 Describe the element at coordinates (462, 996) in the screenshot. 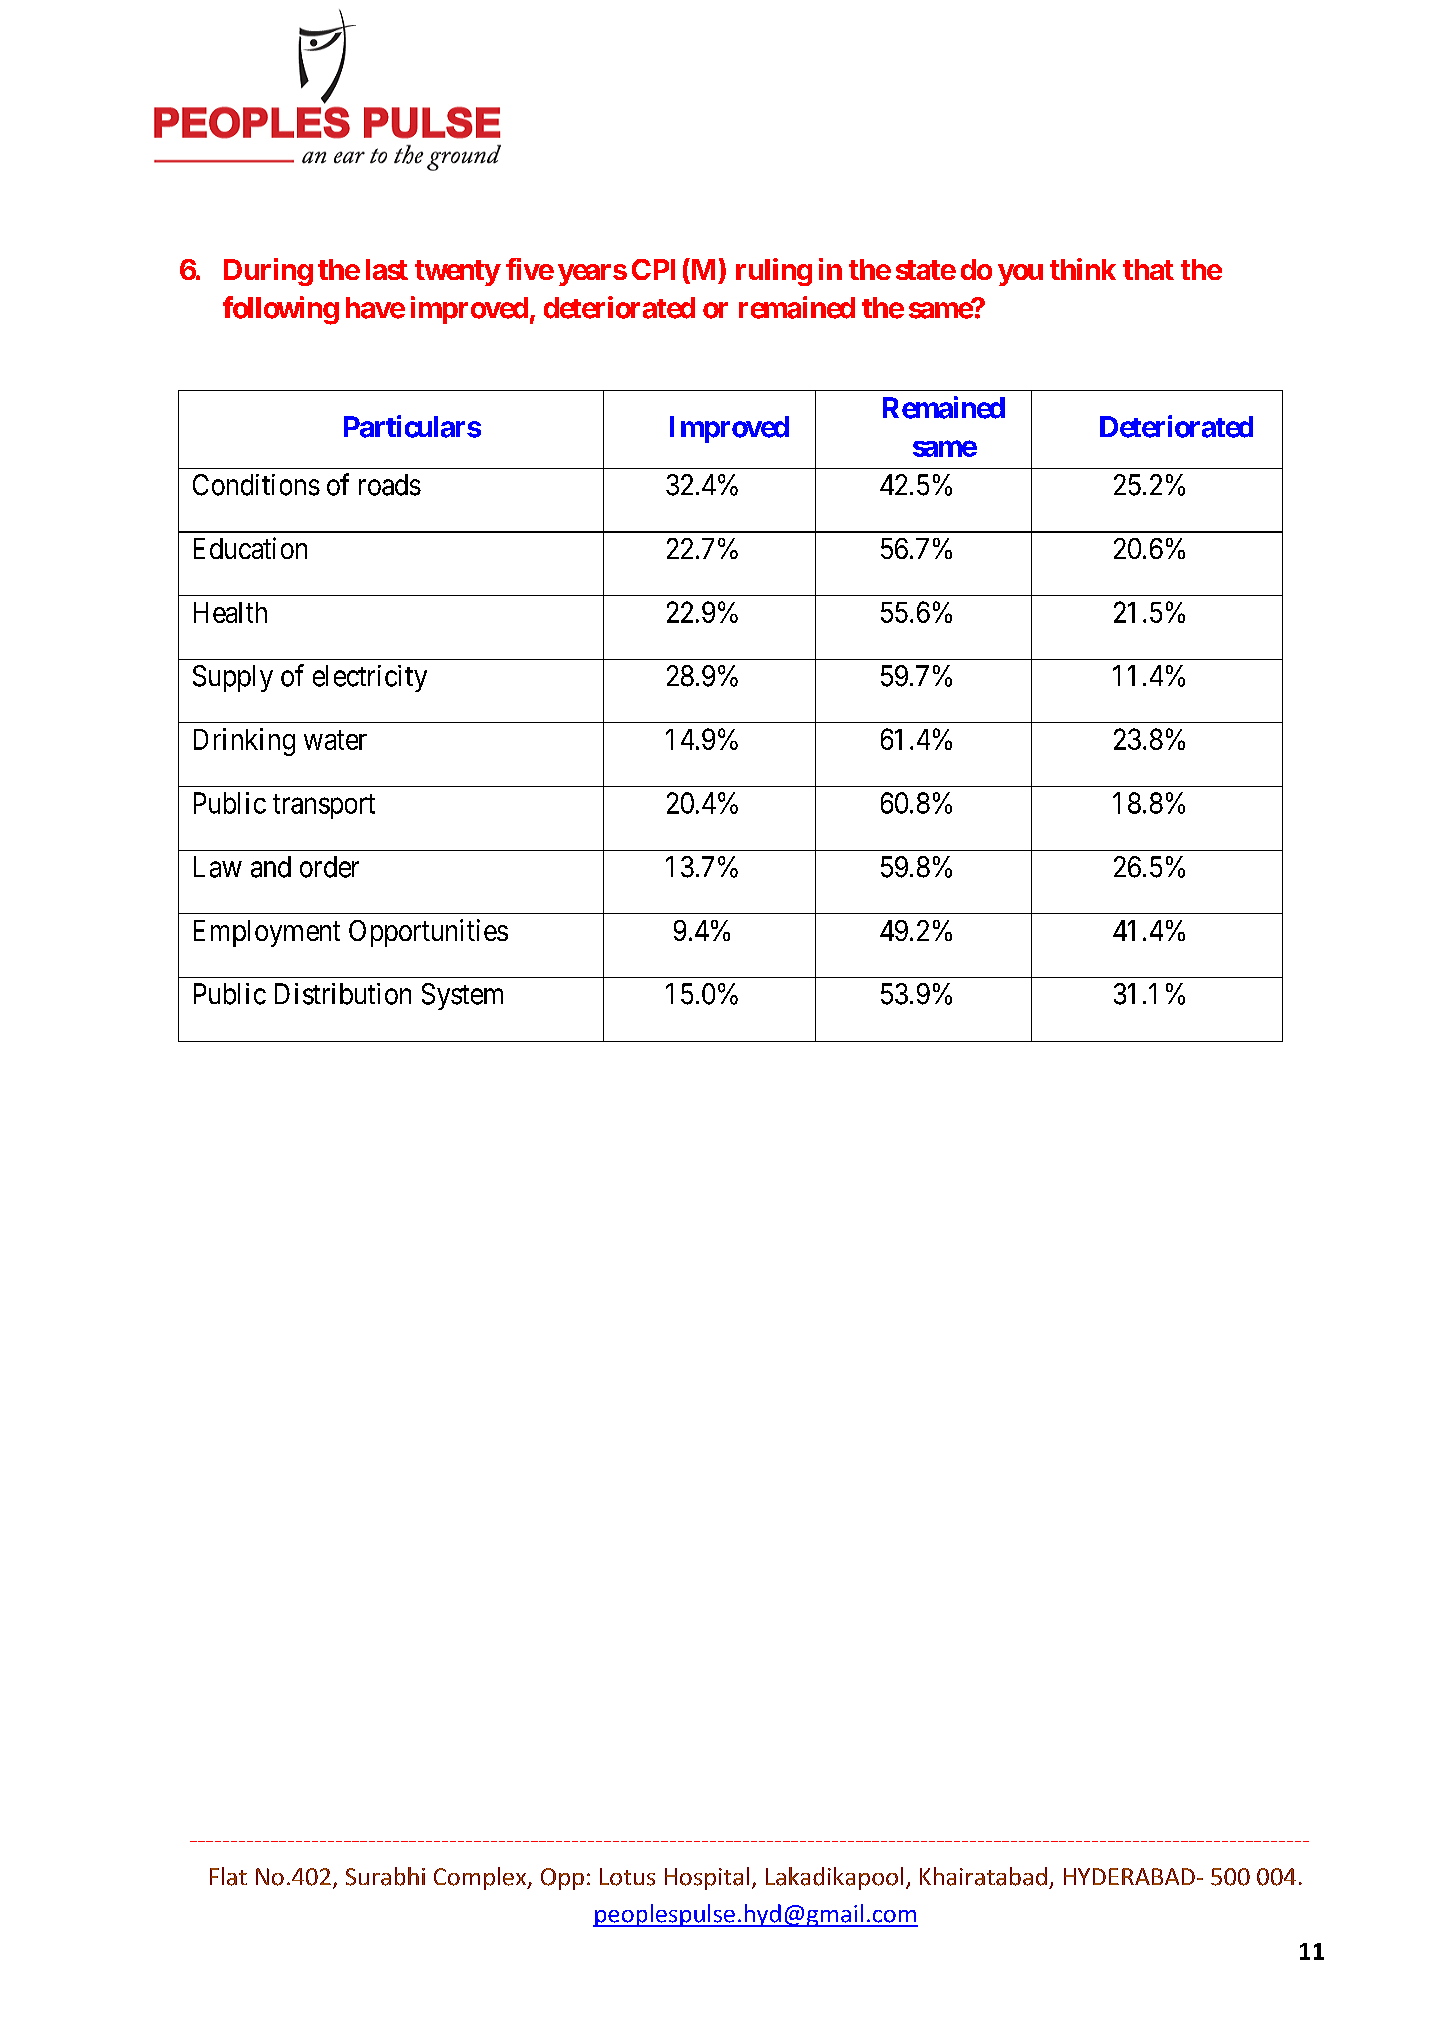

I see `System` at that location.
